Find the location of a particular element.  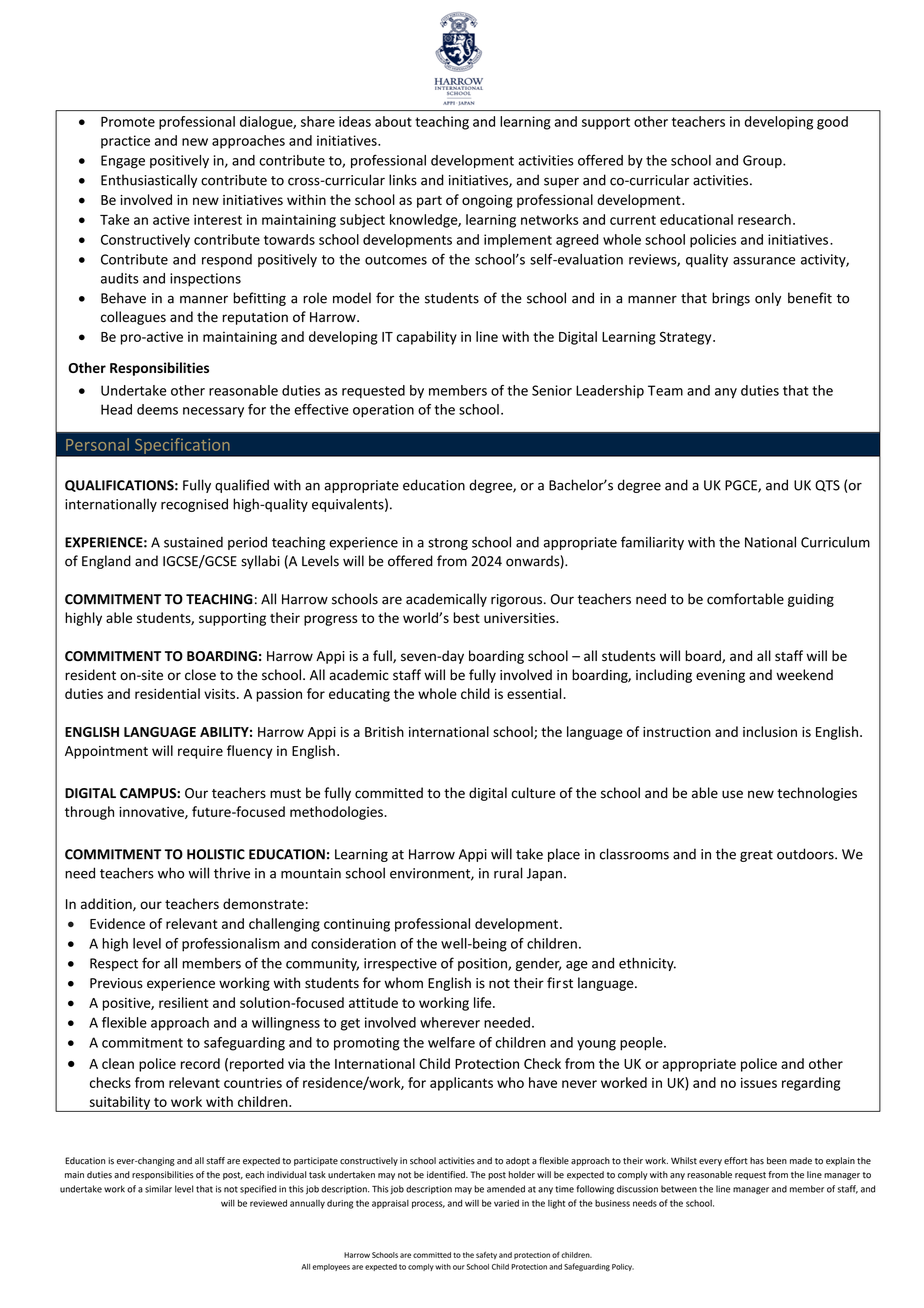

close is located at coordinates (200, 675).
